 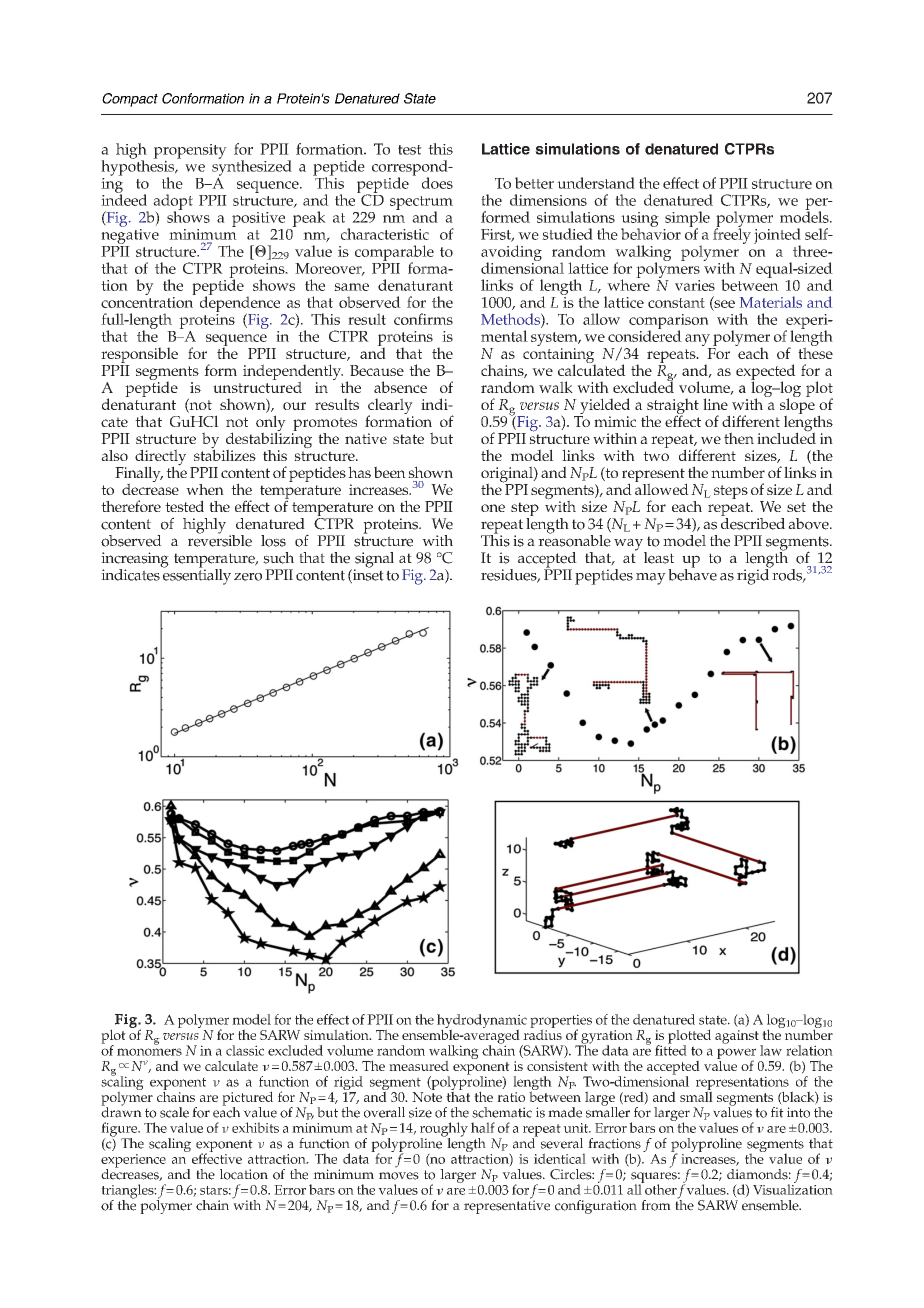 I want to click on signal, so click(x=374, y=561).
